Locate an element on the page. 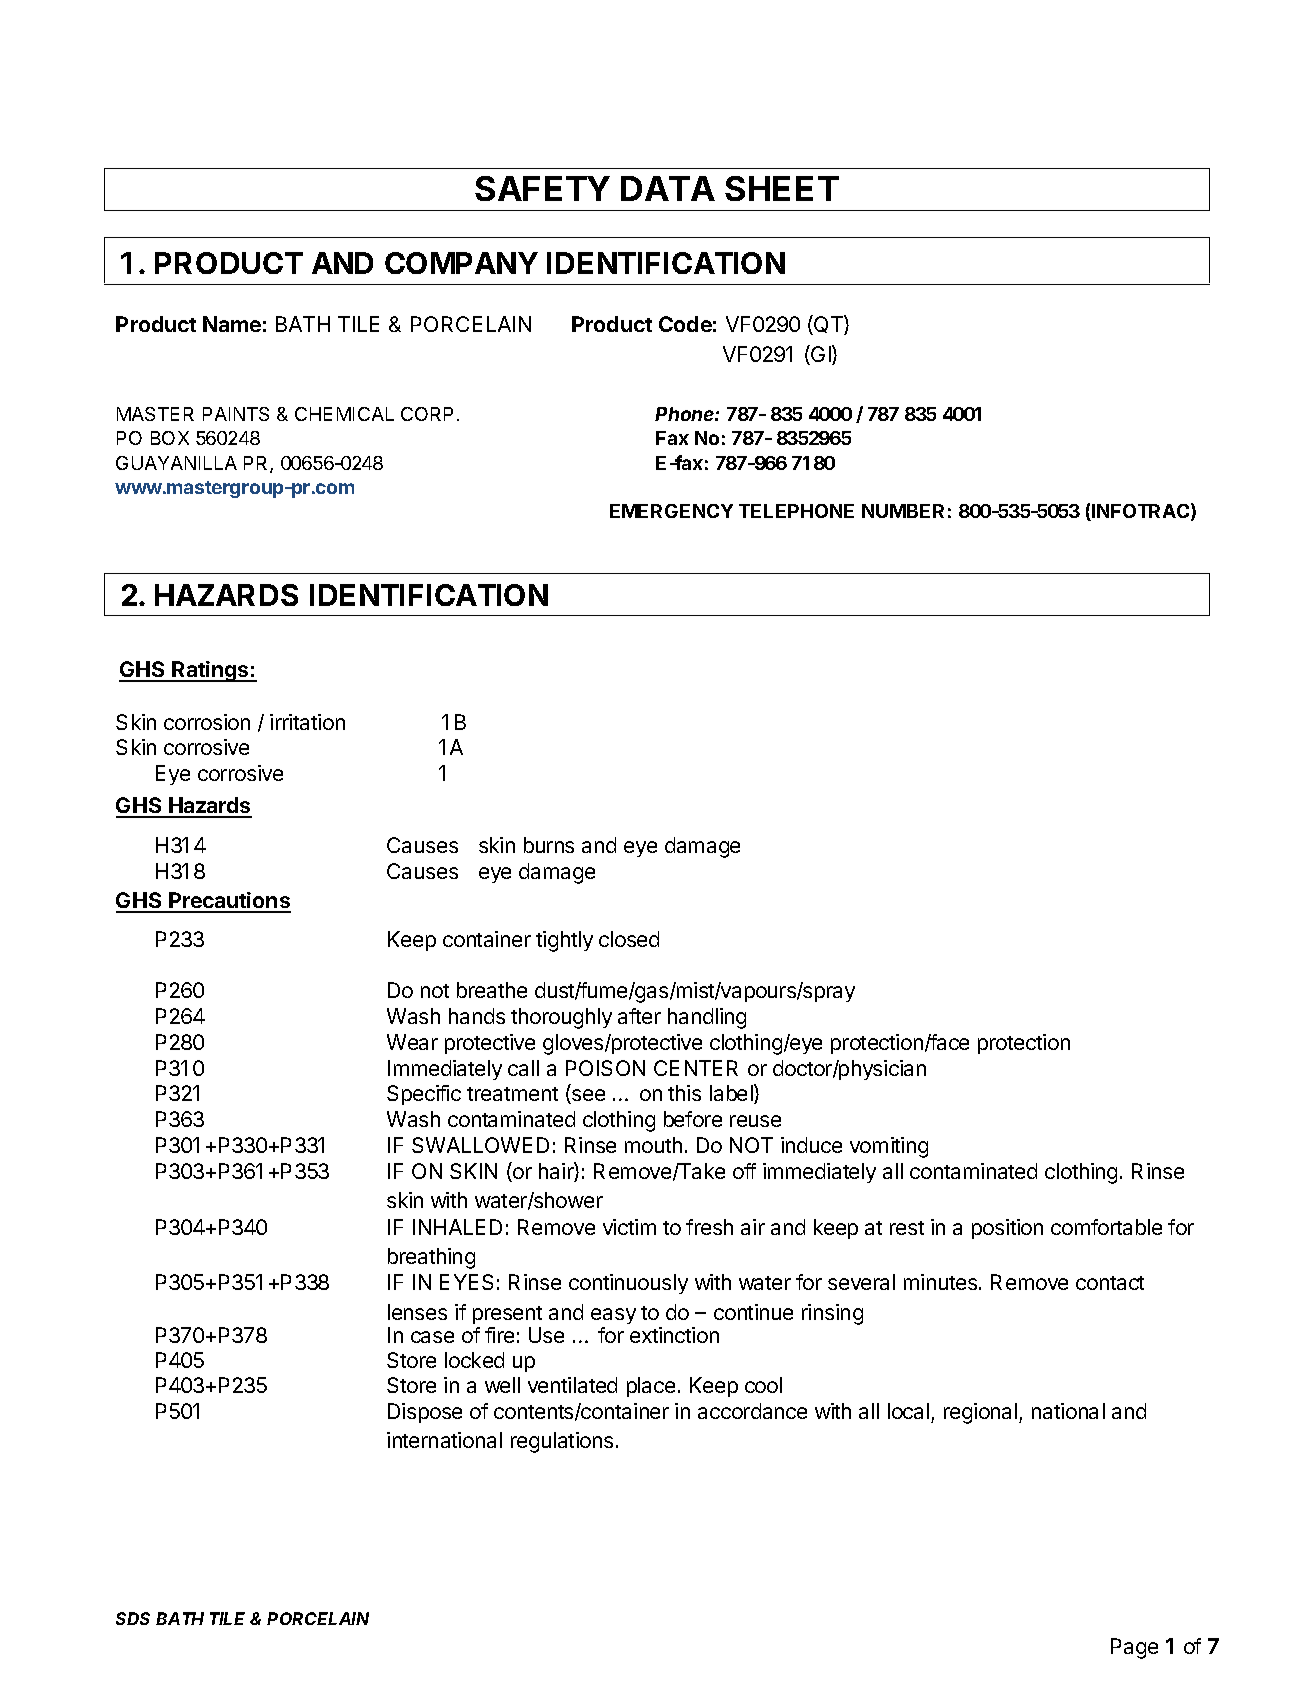  Wear is located at coordinates (412, 1042).
